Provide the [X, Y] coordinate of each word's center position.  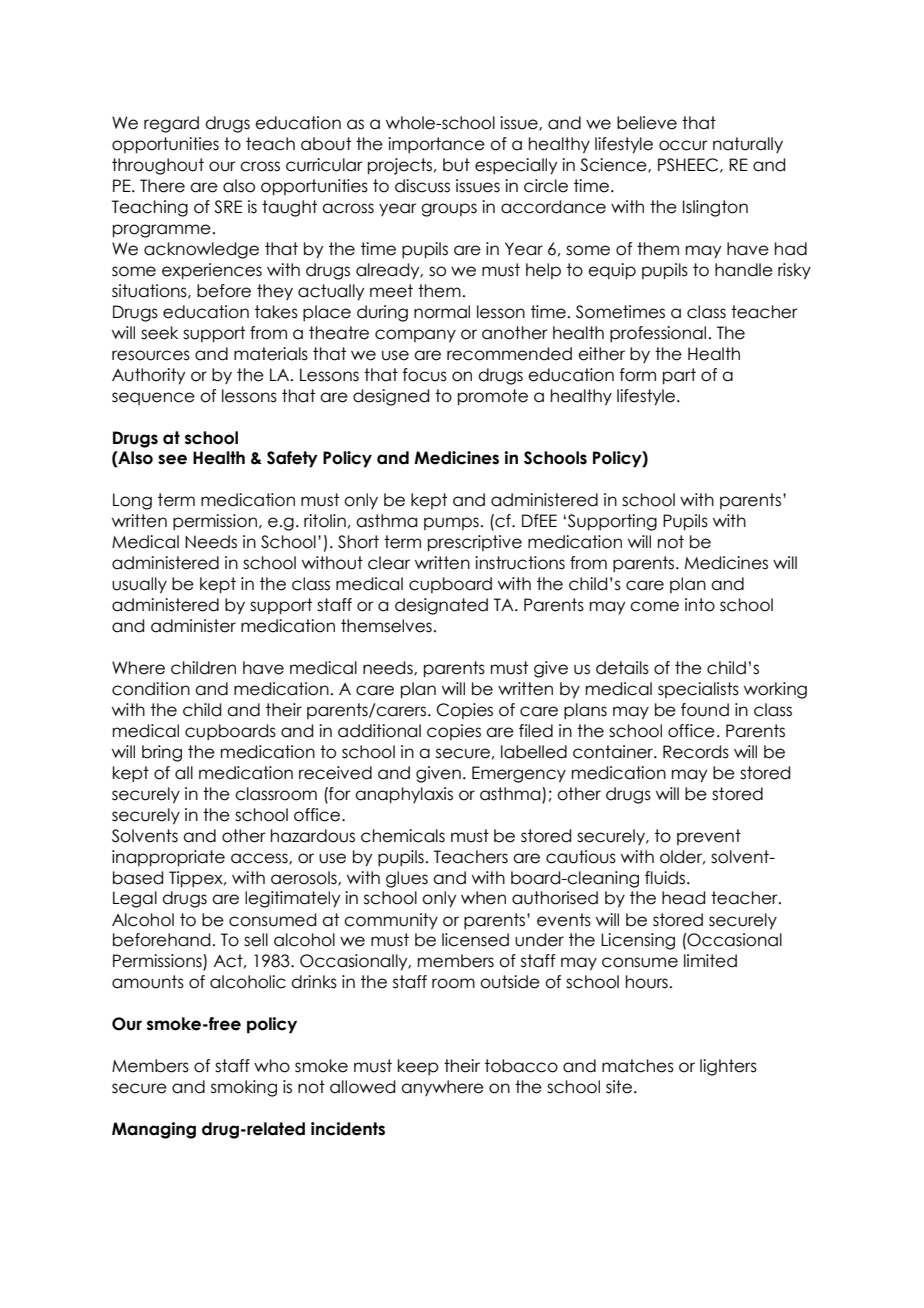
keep [418, 1067]
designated [441, 606]
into [700, 605]
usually [139, 585]
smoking [244, 1088]
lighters [728, 1067]
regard [171, 124]
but [456, 165]
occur [683, 145]
